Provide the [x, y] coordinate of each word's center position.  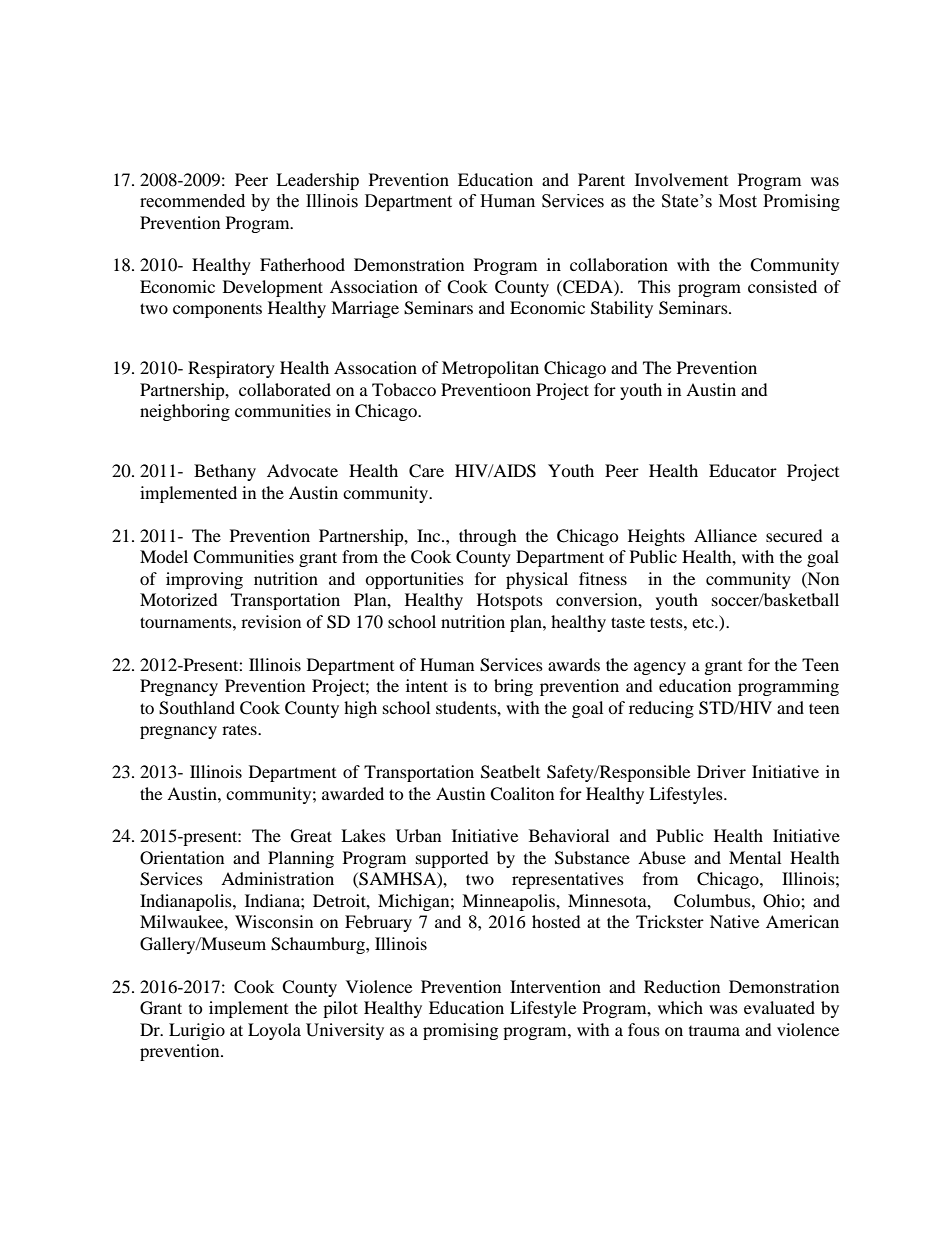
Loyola [274, 1031]
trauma [714, 1031]
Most [738, 201]
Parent [601, 179]
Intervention [555, 986]
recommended [192, 201]
